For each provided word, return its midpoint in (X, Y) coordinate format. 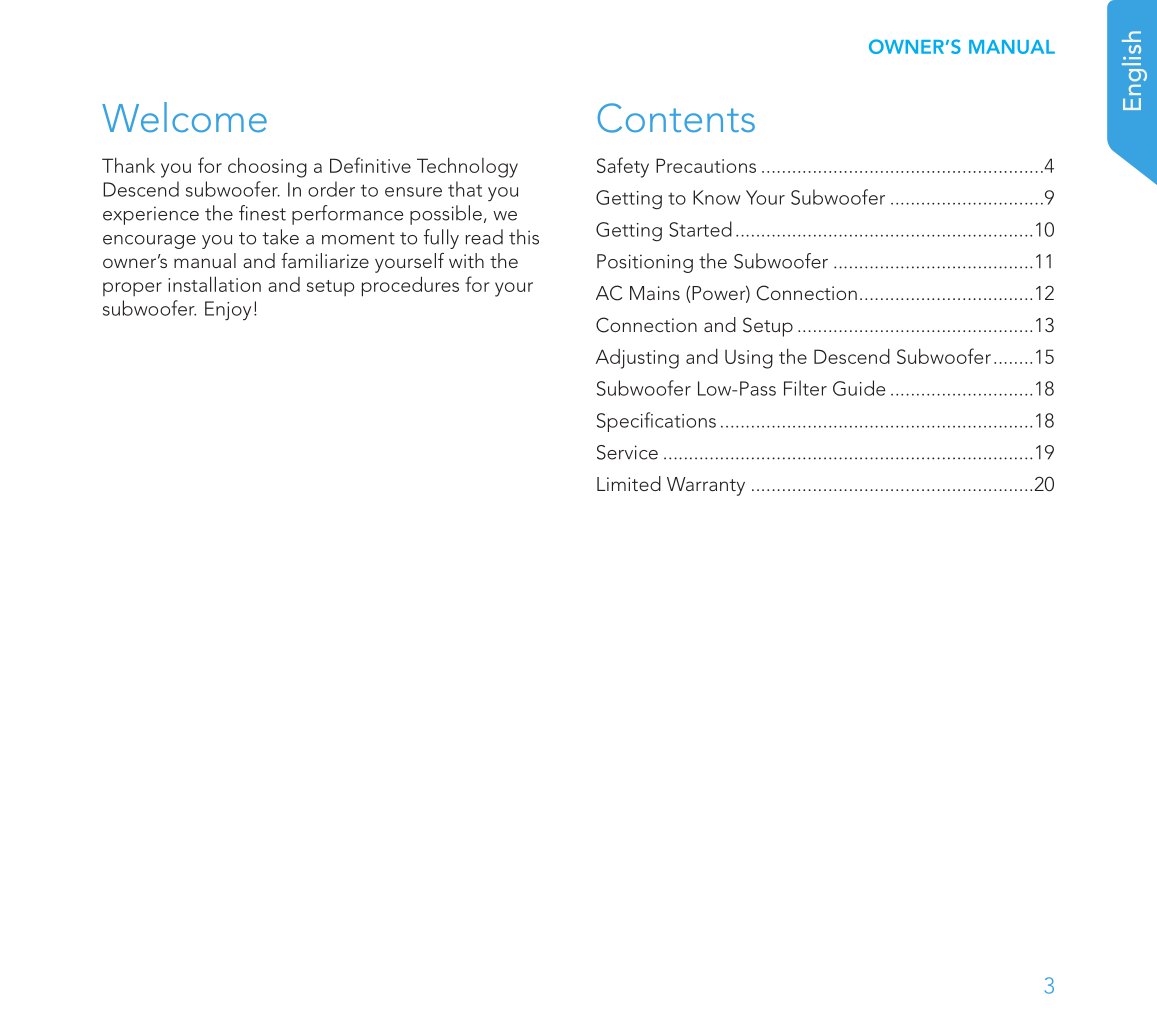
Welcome (184, 117)
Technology (467, 168)
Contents (676, 118)
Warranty (706, 486)
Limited (629, 483)
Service (627, 452)
